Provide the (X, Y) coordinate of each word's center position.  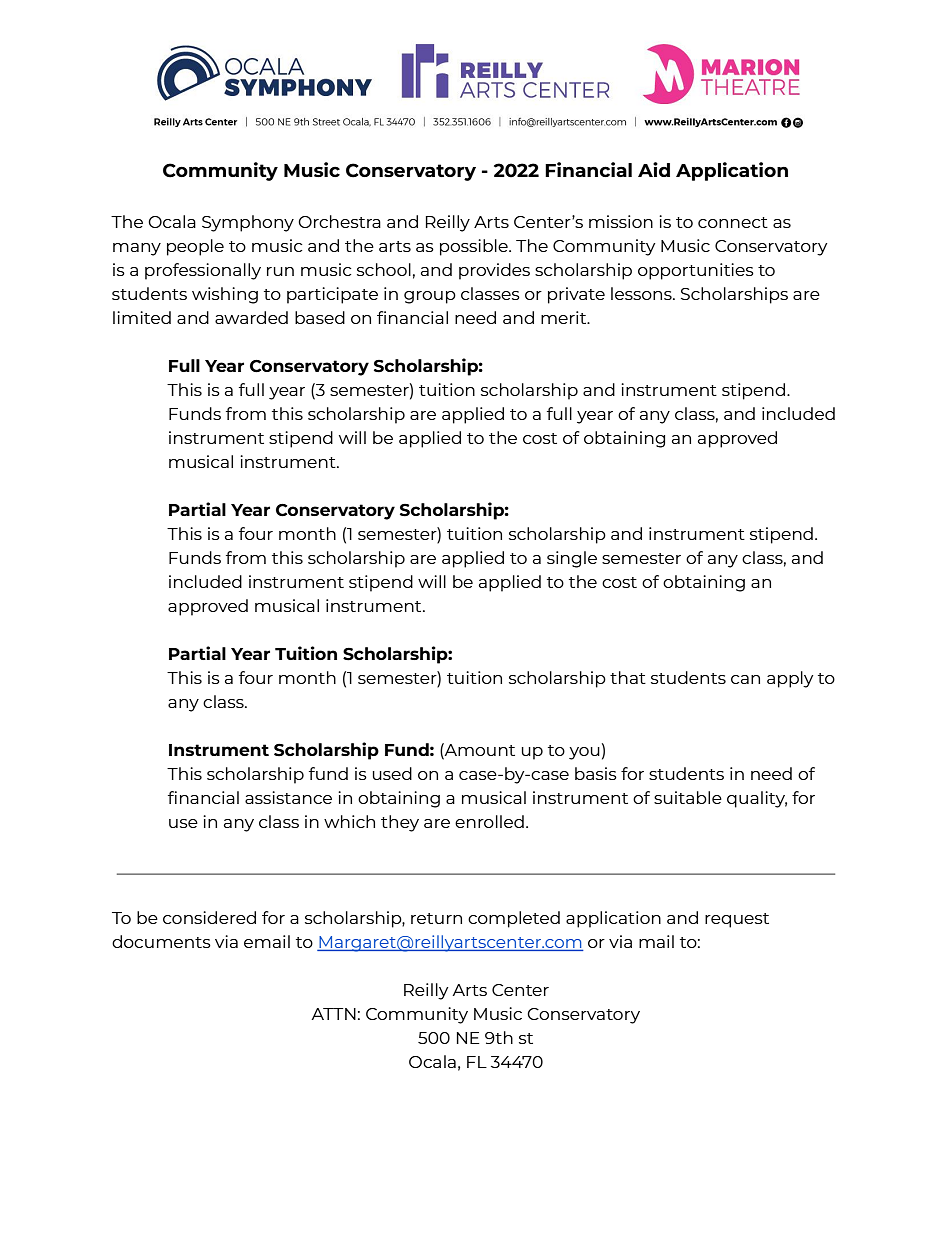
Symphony (248, 223)
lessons (642, 293)
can (745, 679)
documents (161, 941)
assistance (288, 797)
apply (790, 679)
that (628, 677)
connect (733, 222)
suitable (688, 797)
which (349, 821)
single (572, 559)
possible (475, 247)
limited (142, 317)
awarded (251, 317)
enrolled (489, 821)
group (430, 297)
